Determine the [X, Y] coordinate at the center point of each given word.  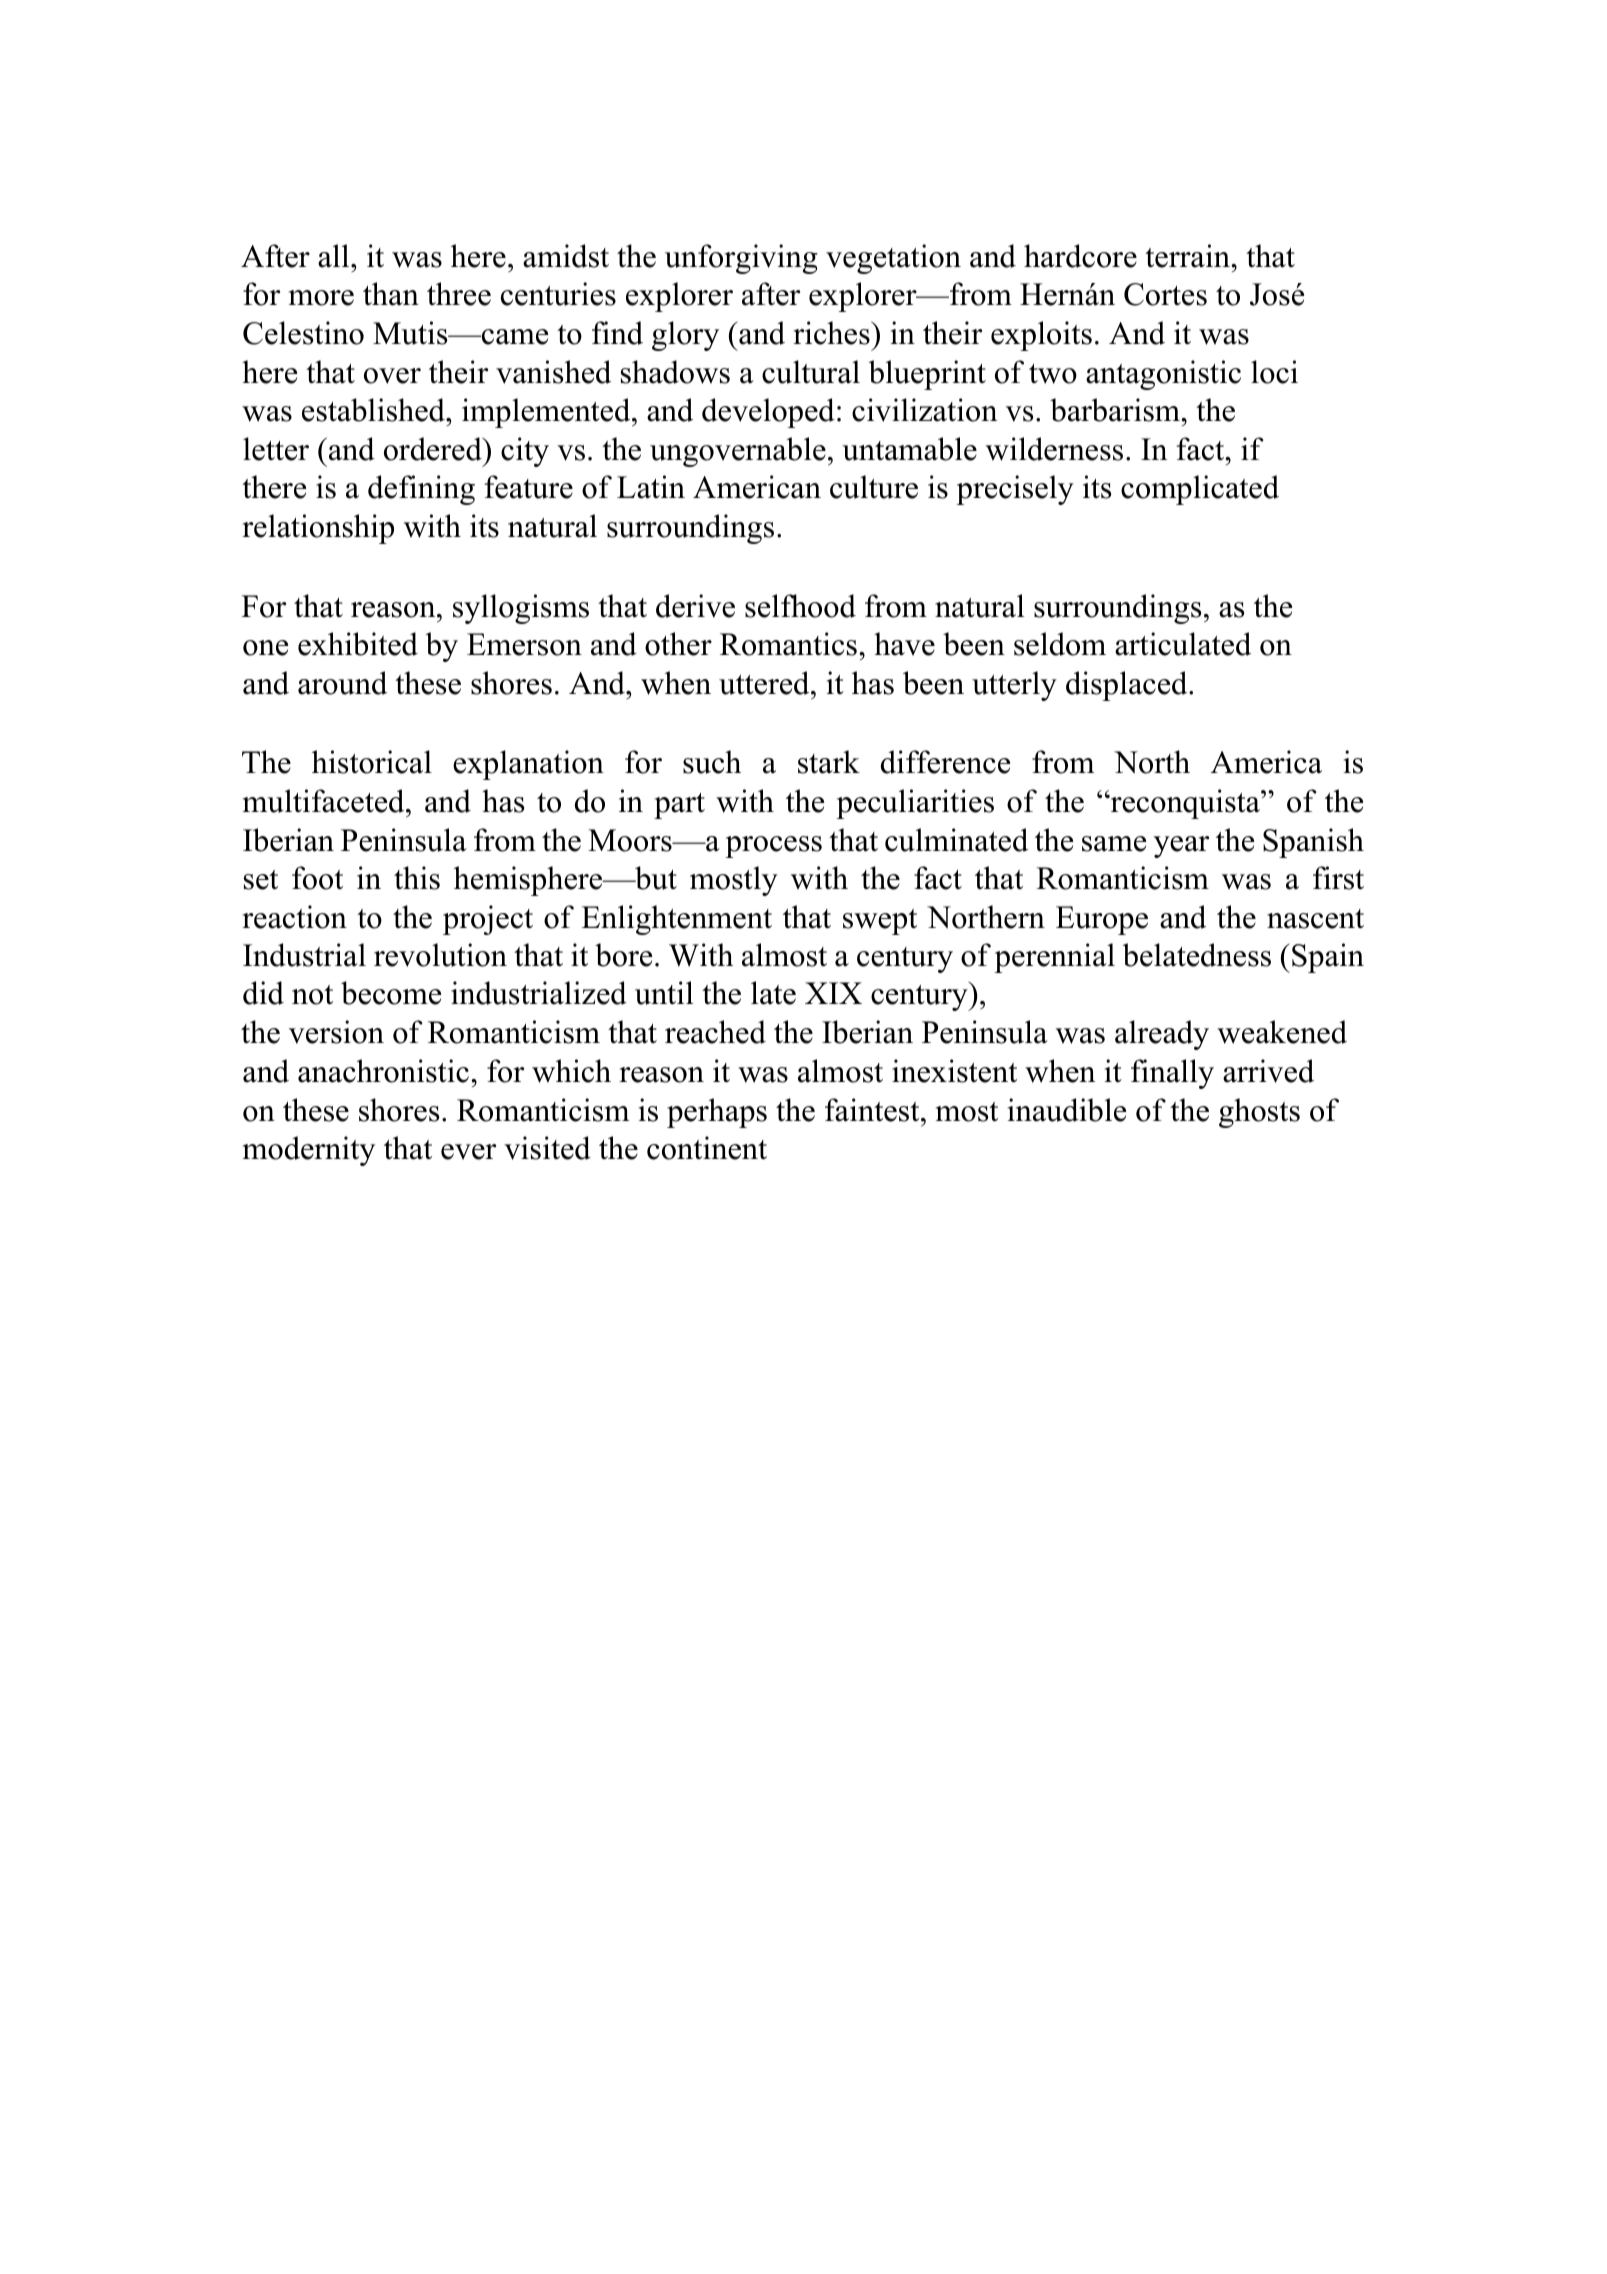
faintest [873, 1110]
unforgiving [741, 259]
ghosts [1259, 1113]
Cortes [1165, 294]
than [391, 294]
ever [468, 1152]
